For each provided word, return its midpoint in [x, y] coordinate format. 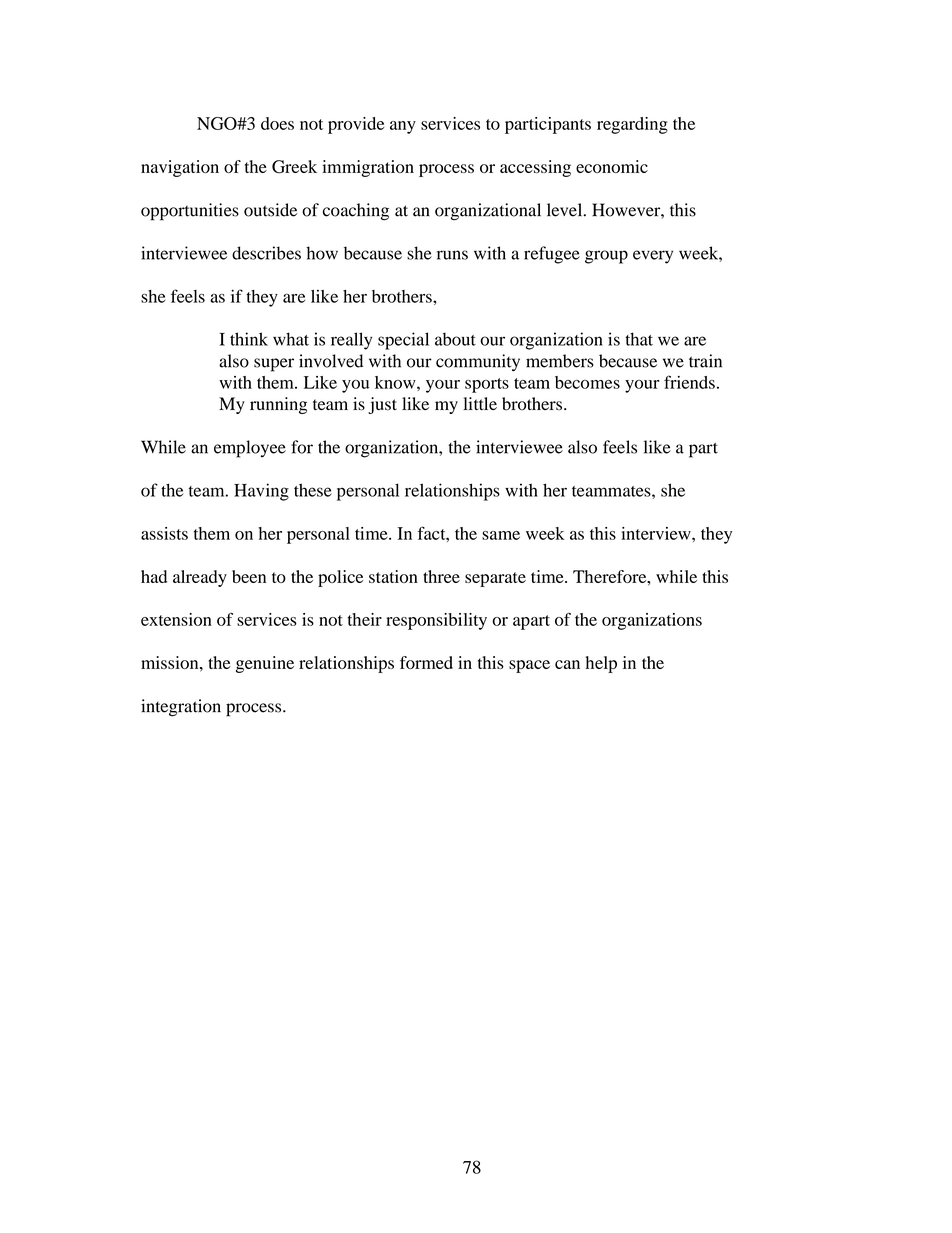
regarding [632, 125]
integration [181, 708]
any [403, 127]
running [278, 405]
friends [689, 382]
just [382, 405]
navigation [180, 168]
